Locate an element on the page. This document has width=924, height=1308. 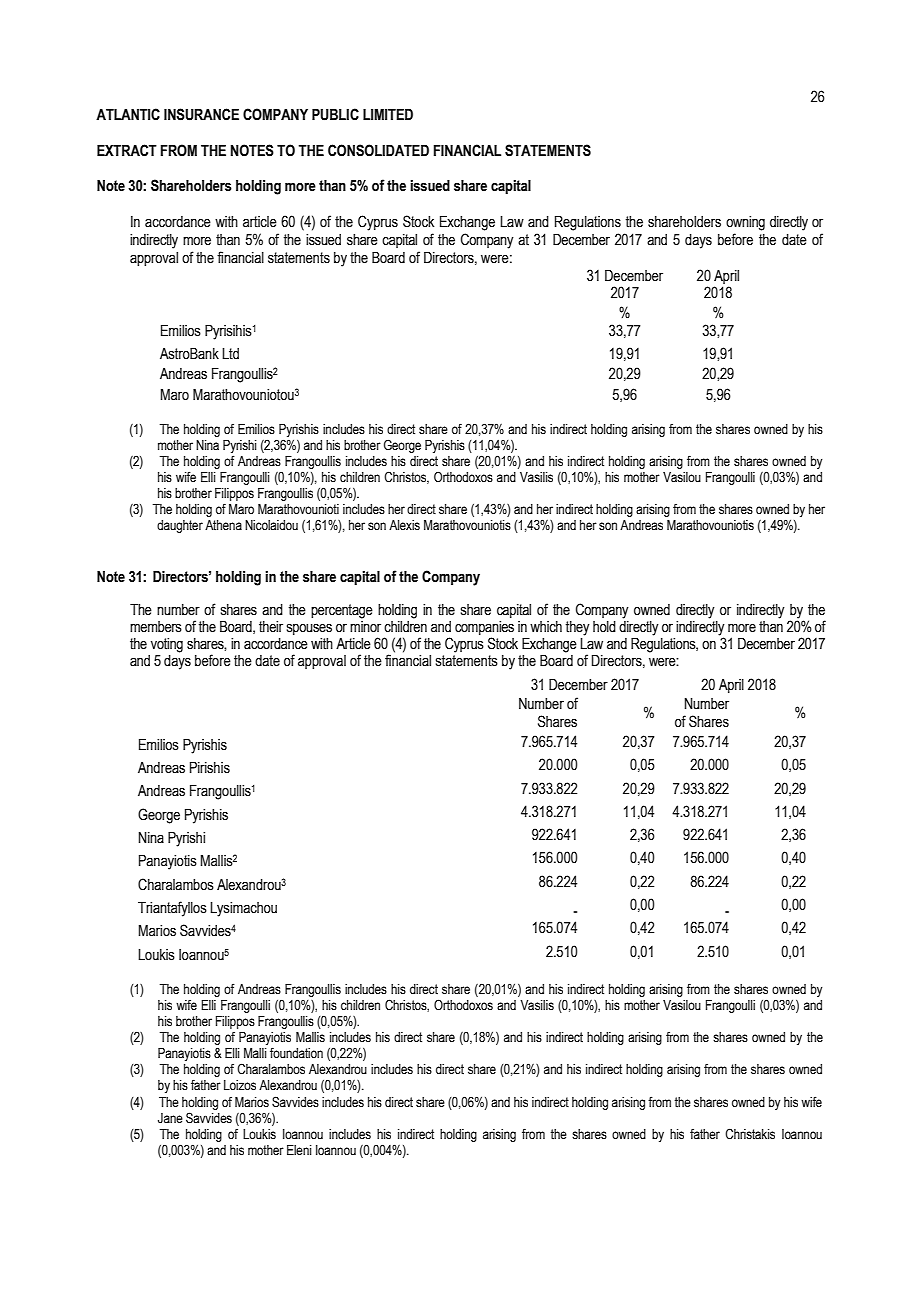
Ltd is located at coordinates (230, 354).
